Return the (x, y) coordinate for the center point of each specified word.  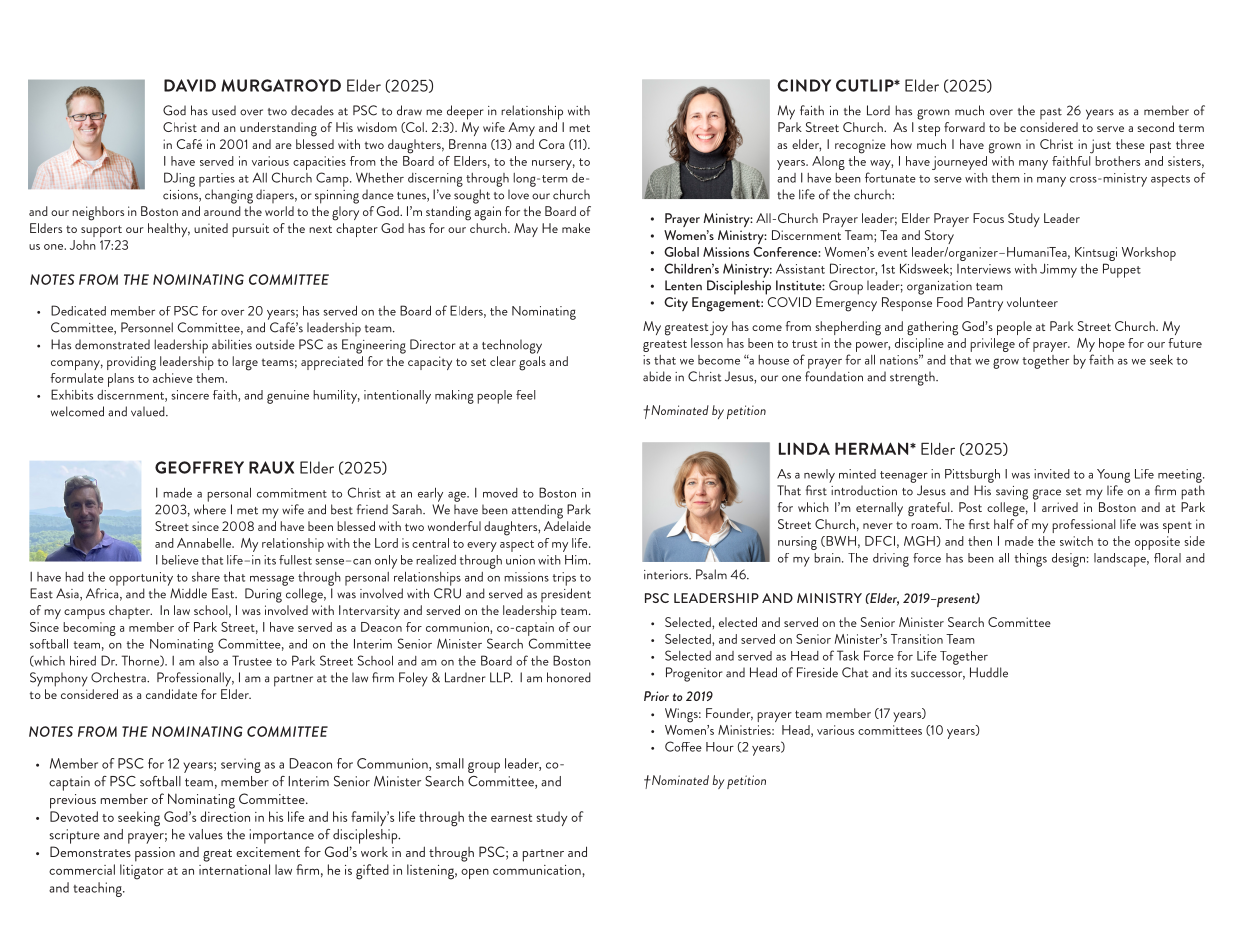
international (234, 869)
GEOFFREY (199, 467)
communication (537, 870)
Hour (720, 747)
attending (537, 511)
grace (1047, 494)
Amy (521, 129)
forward (964, 127)
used (224, 110)
